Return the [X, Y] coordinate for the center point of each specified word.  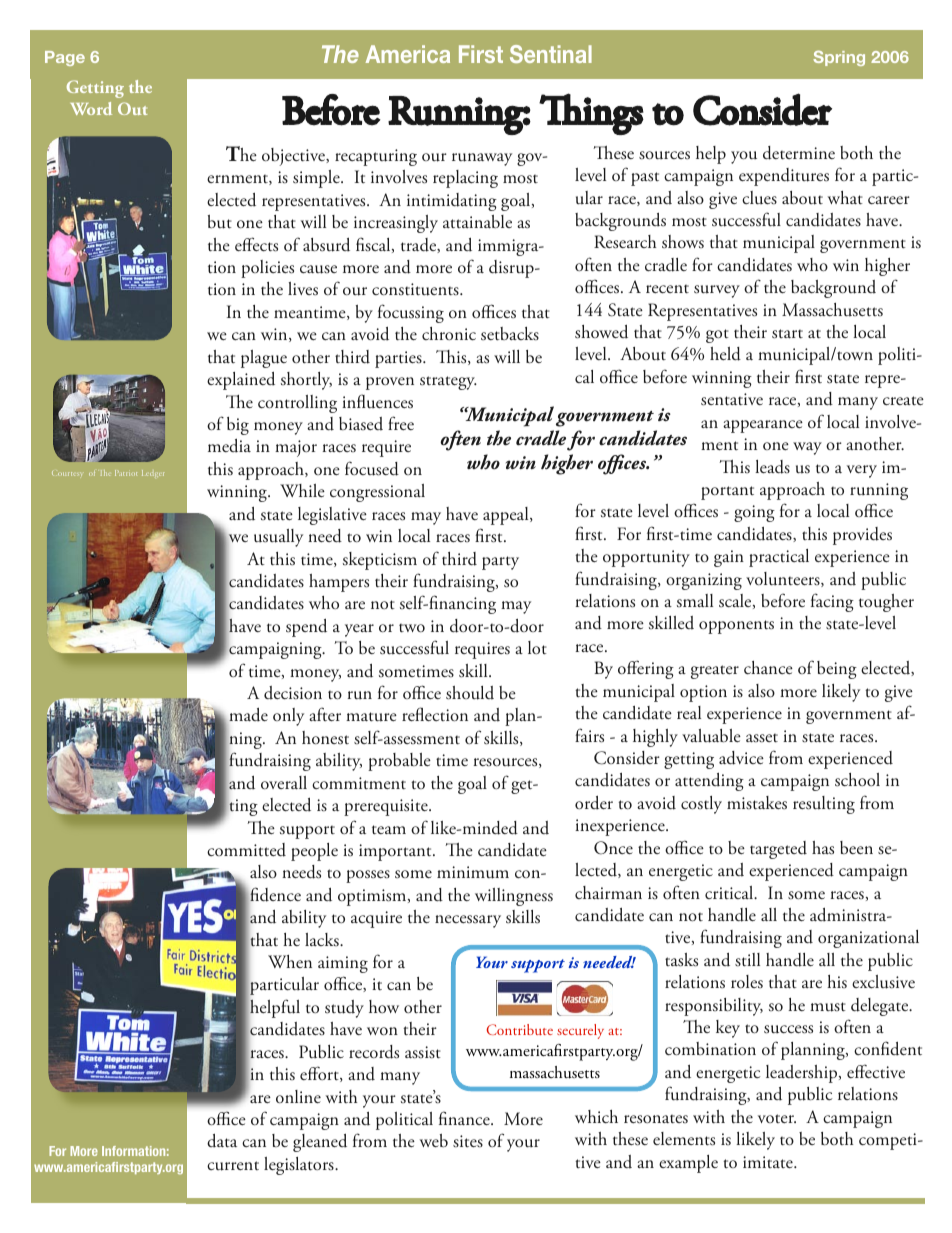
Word [91, 108]
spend [306, 628]
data [222, 1141]
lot [537, 648]
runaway [482, 159]
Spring [839, 58]
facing [832, 602]
